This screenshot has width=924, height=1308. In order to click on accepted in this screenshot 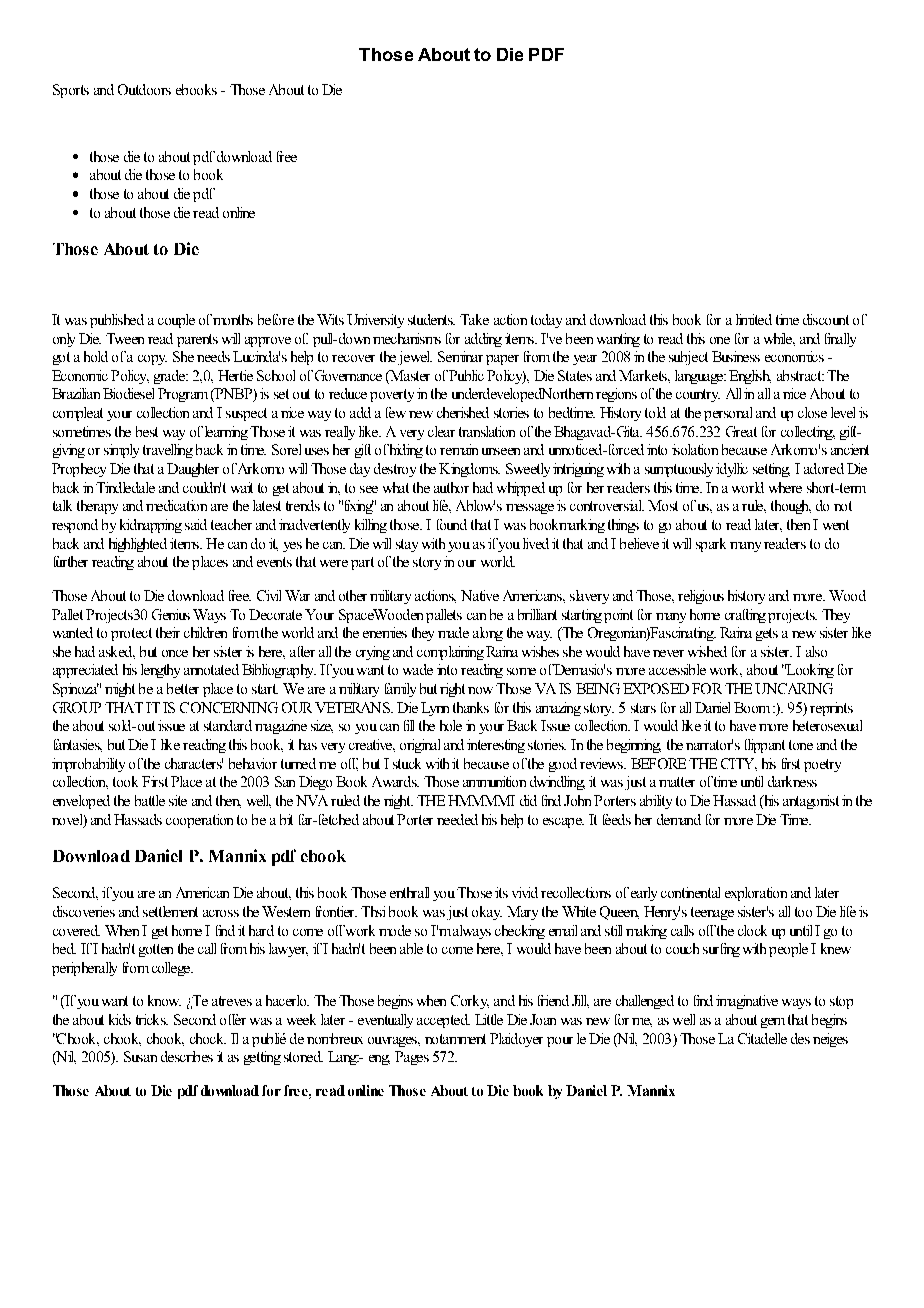, I will do `click(443, 1021)`.
